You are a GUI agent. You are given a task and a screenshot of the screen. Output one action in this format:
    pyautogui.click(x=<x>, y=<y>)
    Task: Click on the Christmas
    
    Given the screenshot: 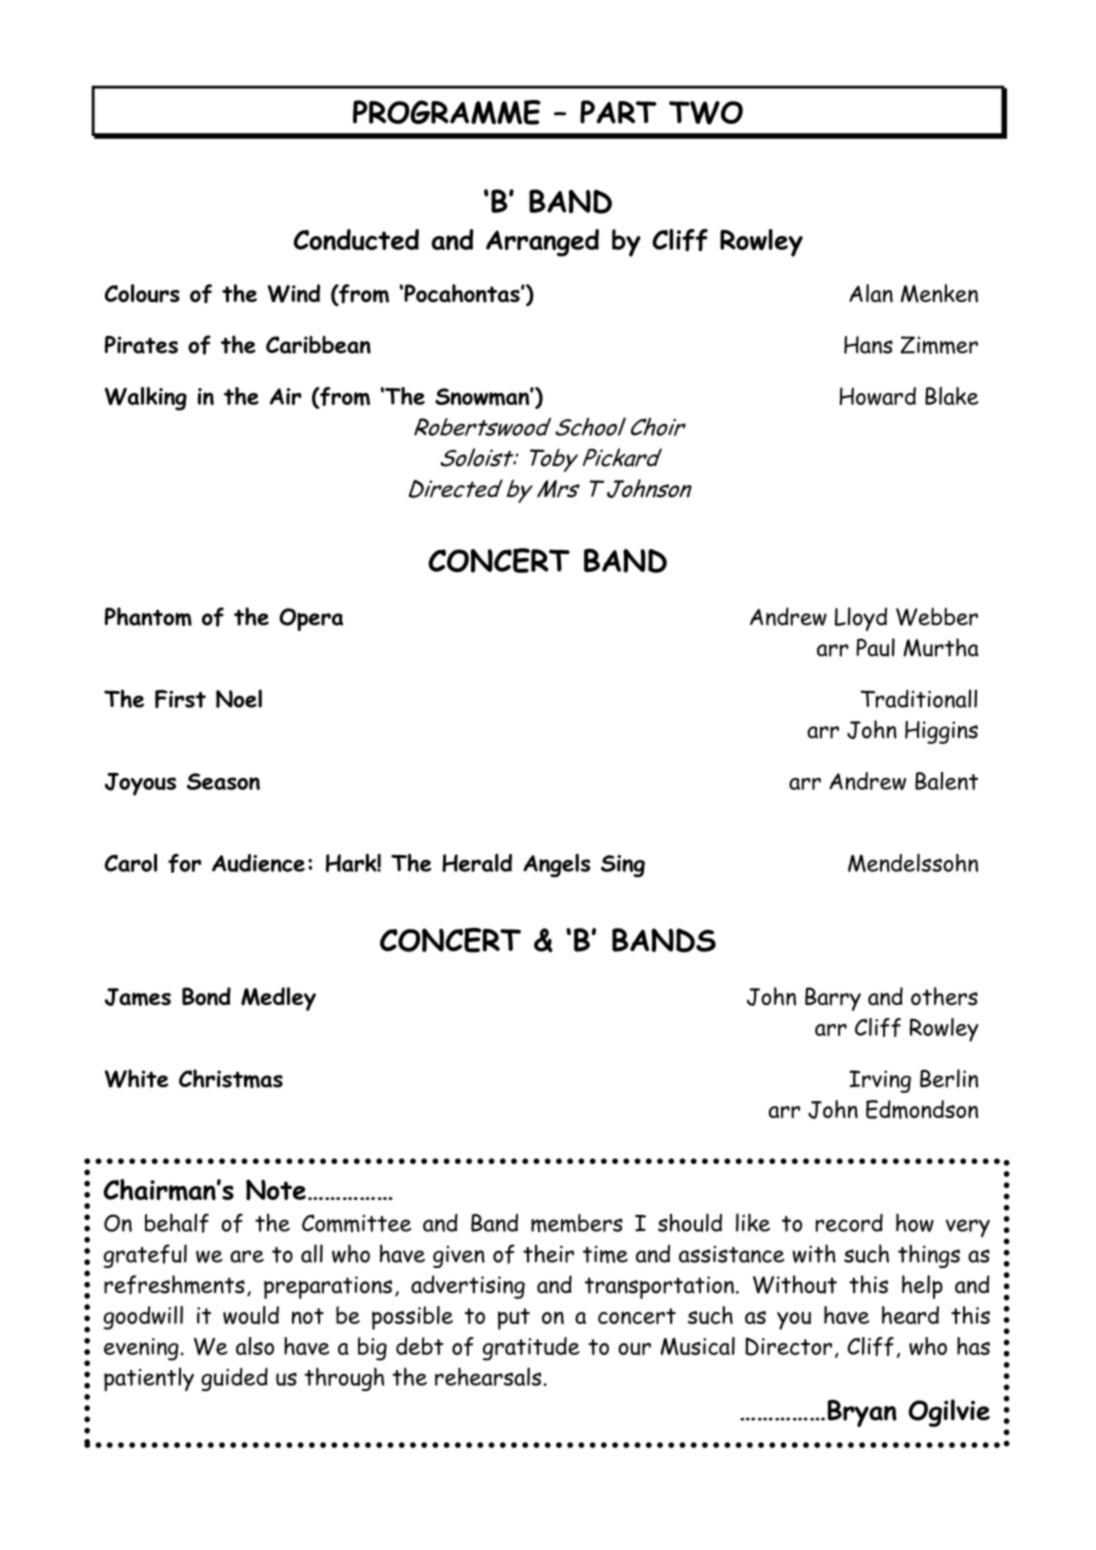 What is the action you would take?
    pyautogui.click(x=231, y=1078)
